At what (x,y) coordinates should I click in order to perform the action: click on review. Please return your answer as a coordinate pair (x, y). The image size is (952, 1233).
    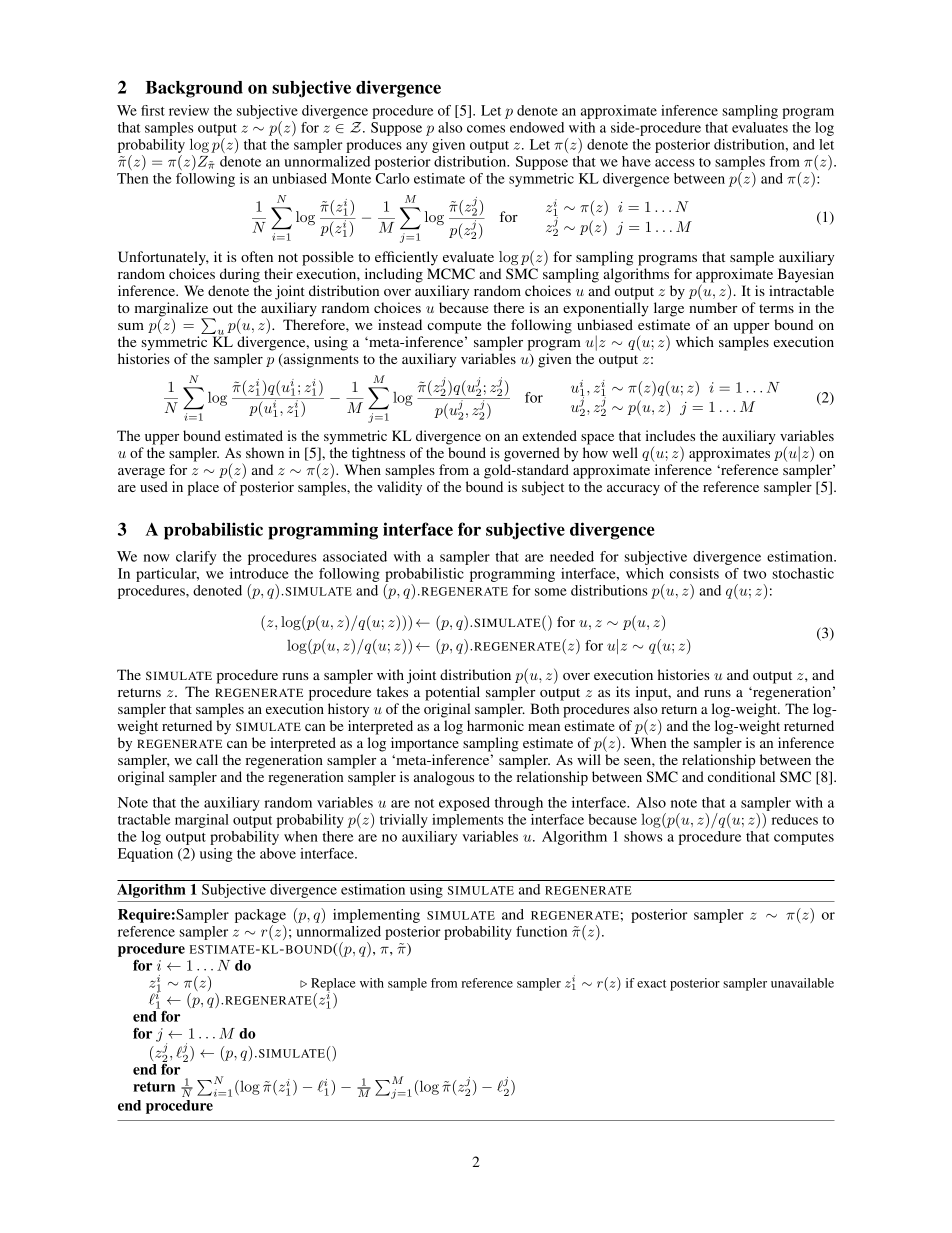
    Looking at the image, I should click on (189, 110).
